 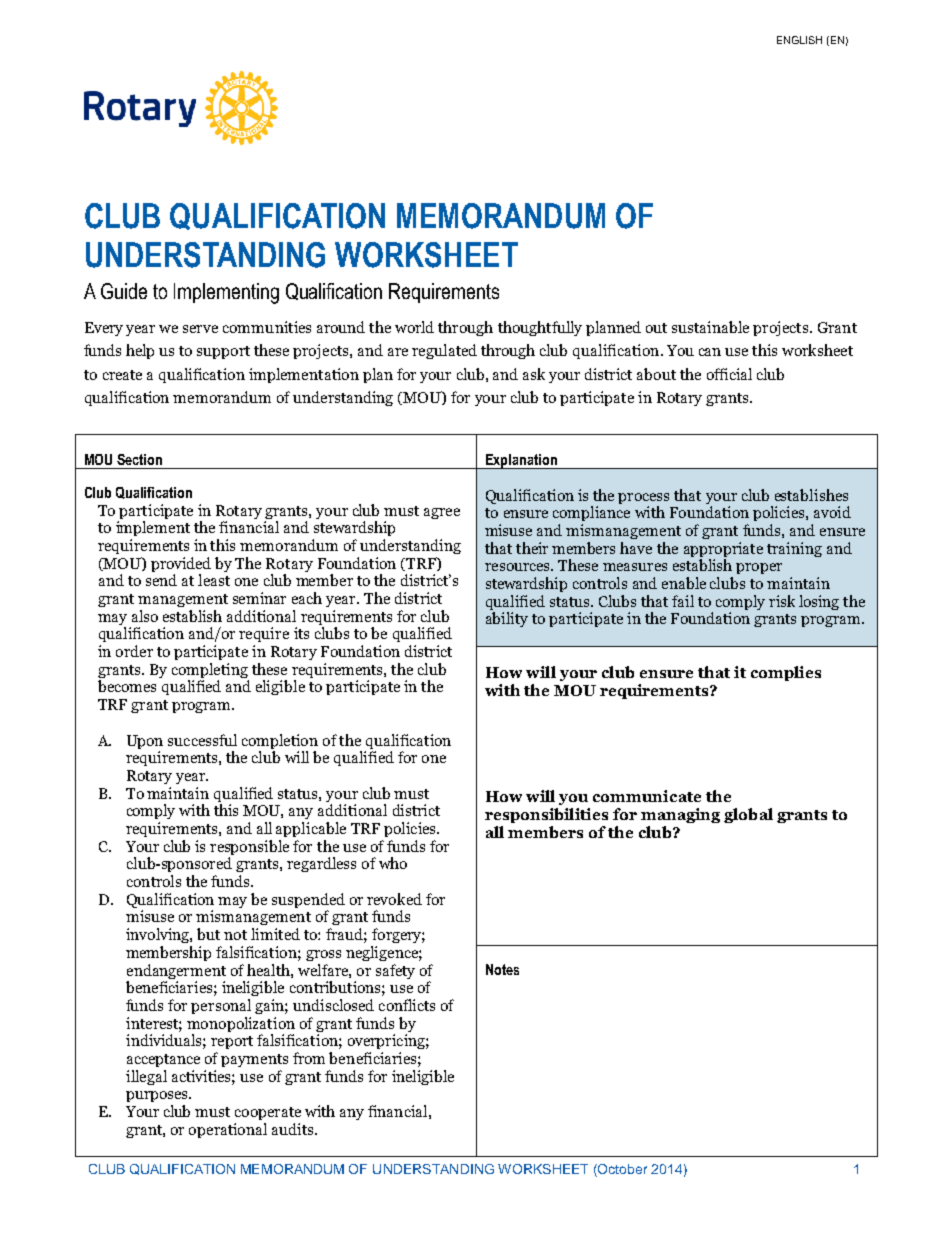 What do you see at coordinates (228, 1130) in the page?
I see `operational` at bounding box center [228, 1130].
